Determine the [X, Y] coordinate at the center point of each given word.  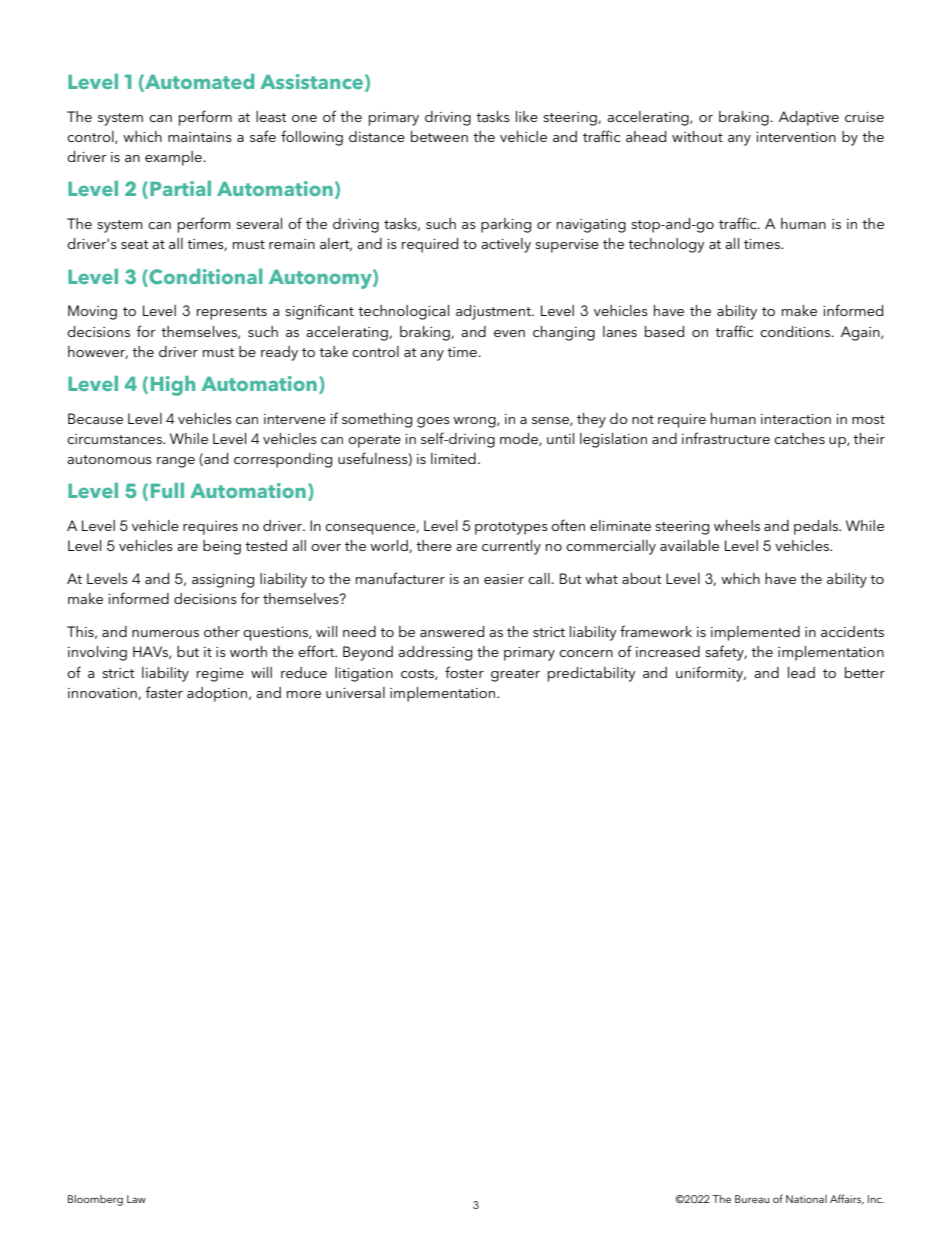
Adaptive [809, 118]
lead [801, 672]
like [527, 116]
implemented [755, 633]
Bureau [752, 1199]
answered [452, 631]
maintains [200, 137]
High [173, 386]
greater [515, 675]
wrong [475, 422]
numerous [165, 633]
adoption [218, 694]
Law [136, 1199]
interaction [796, 419]
